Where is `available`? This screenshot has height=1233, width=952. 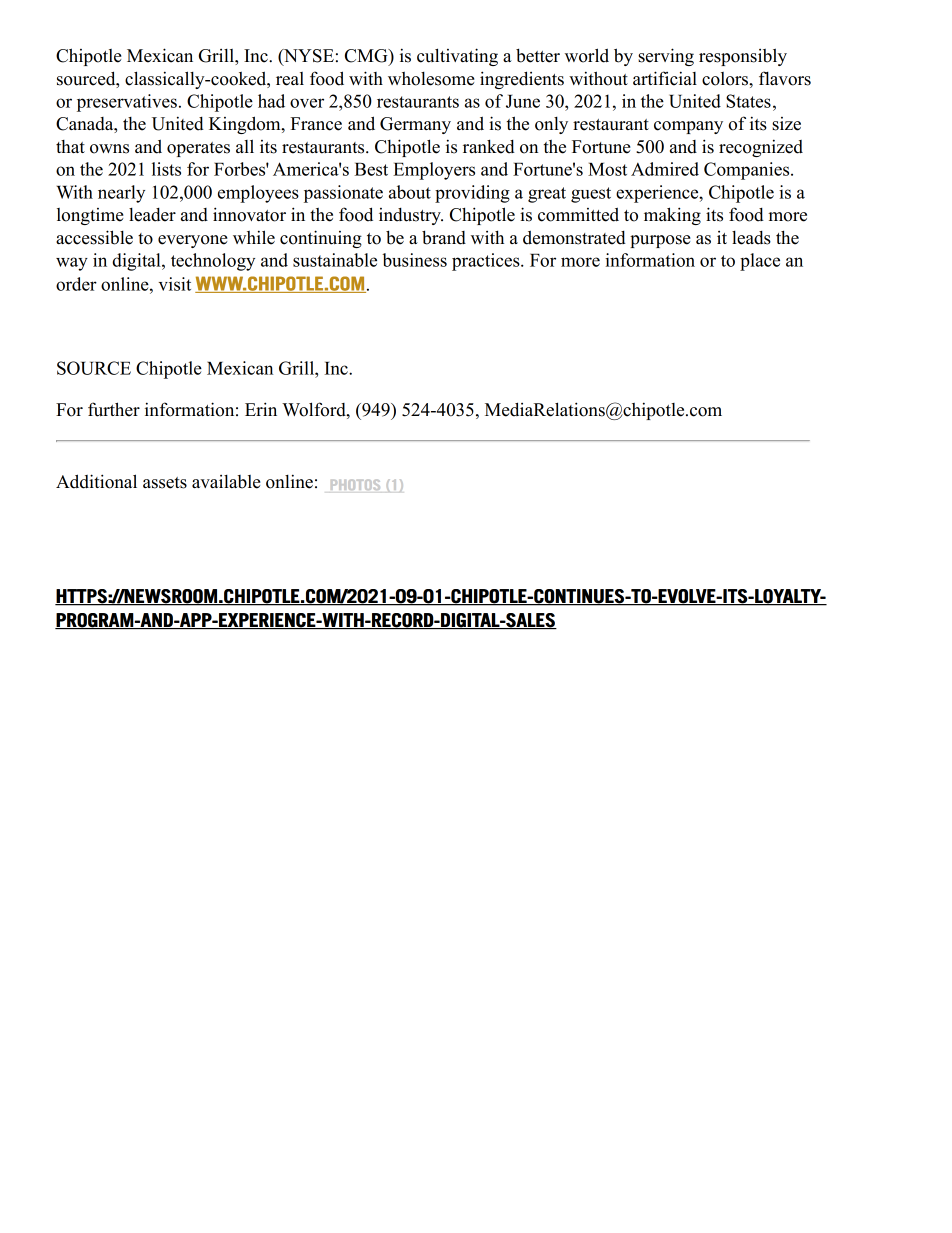 available is located at coordinates (226, 482).
